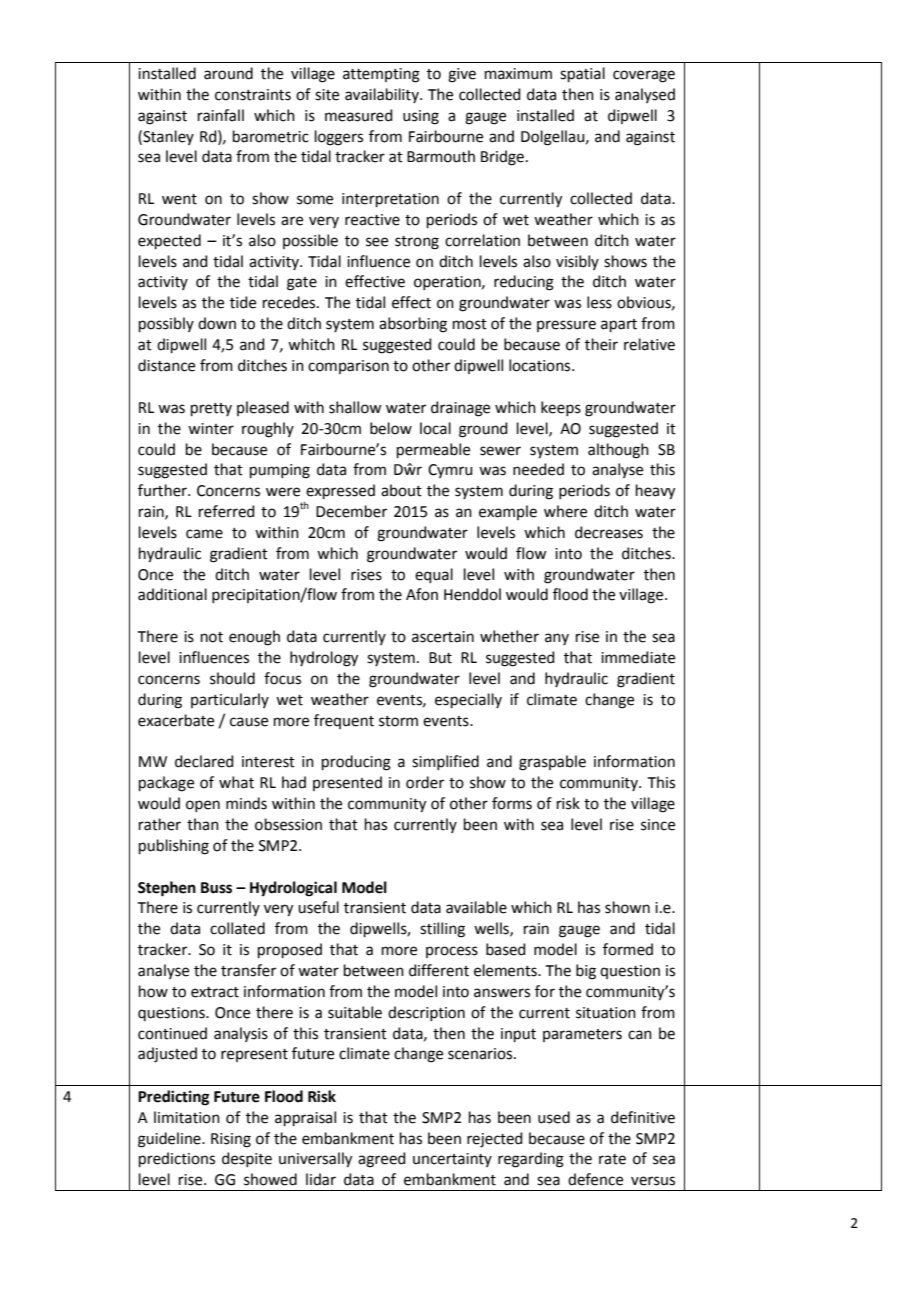  I want to click on not, so click(212, 637).
